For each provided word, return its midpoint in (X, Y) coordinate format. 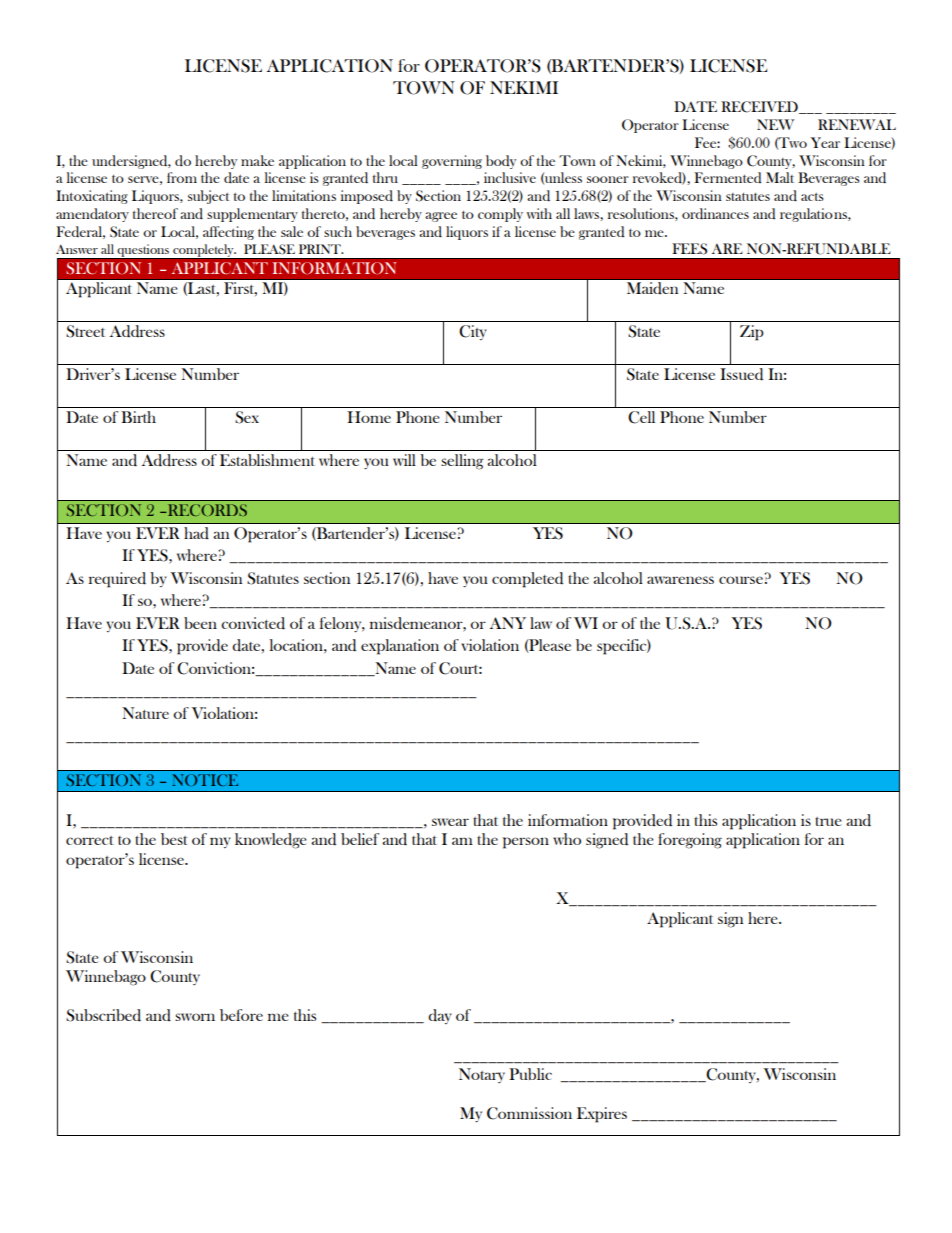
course (741, 580)
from (182, 177)
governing (452, 162)
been (200, 623)
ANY (507, 623)
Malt (780, 177)
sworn (195, 1017)
